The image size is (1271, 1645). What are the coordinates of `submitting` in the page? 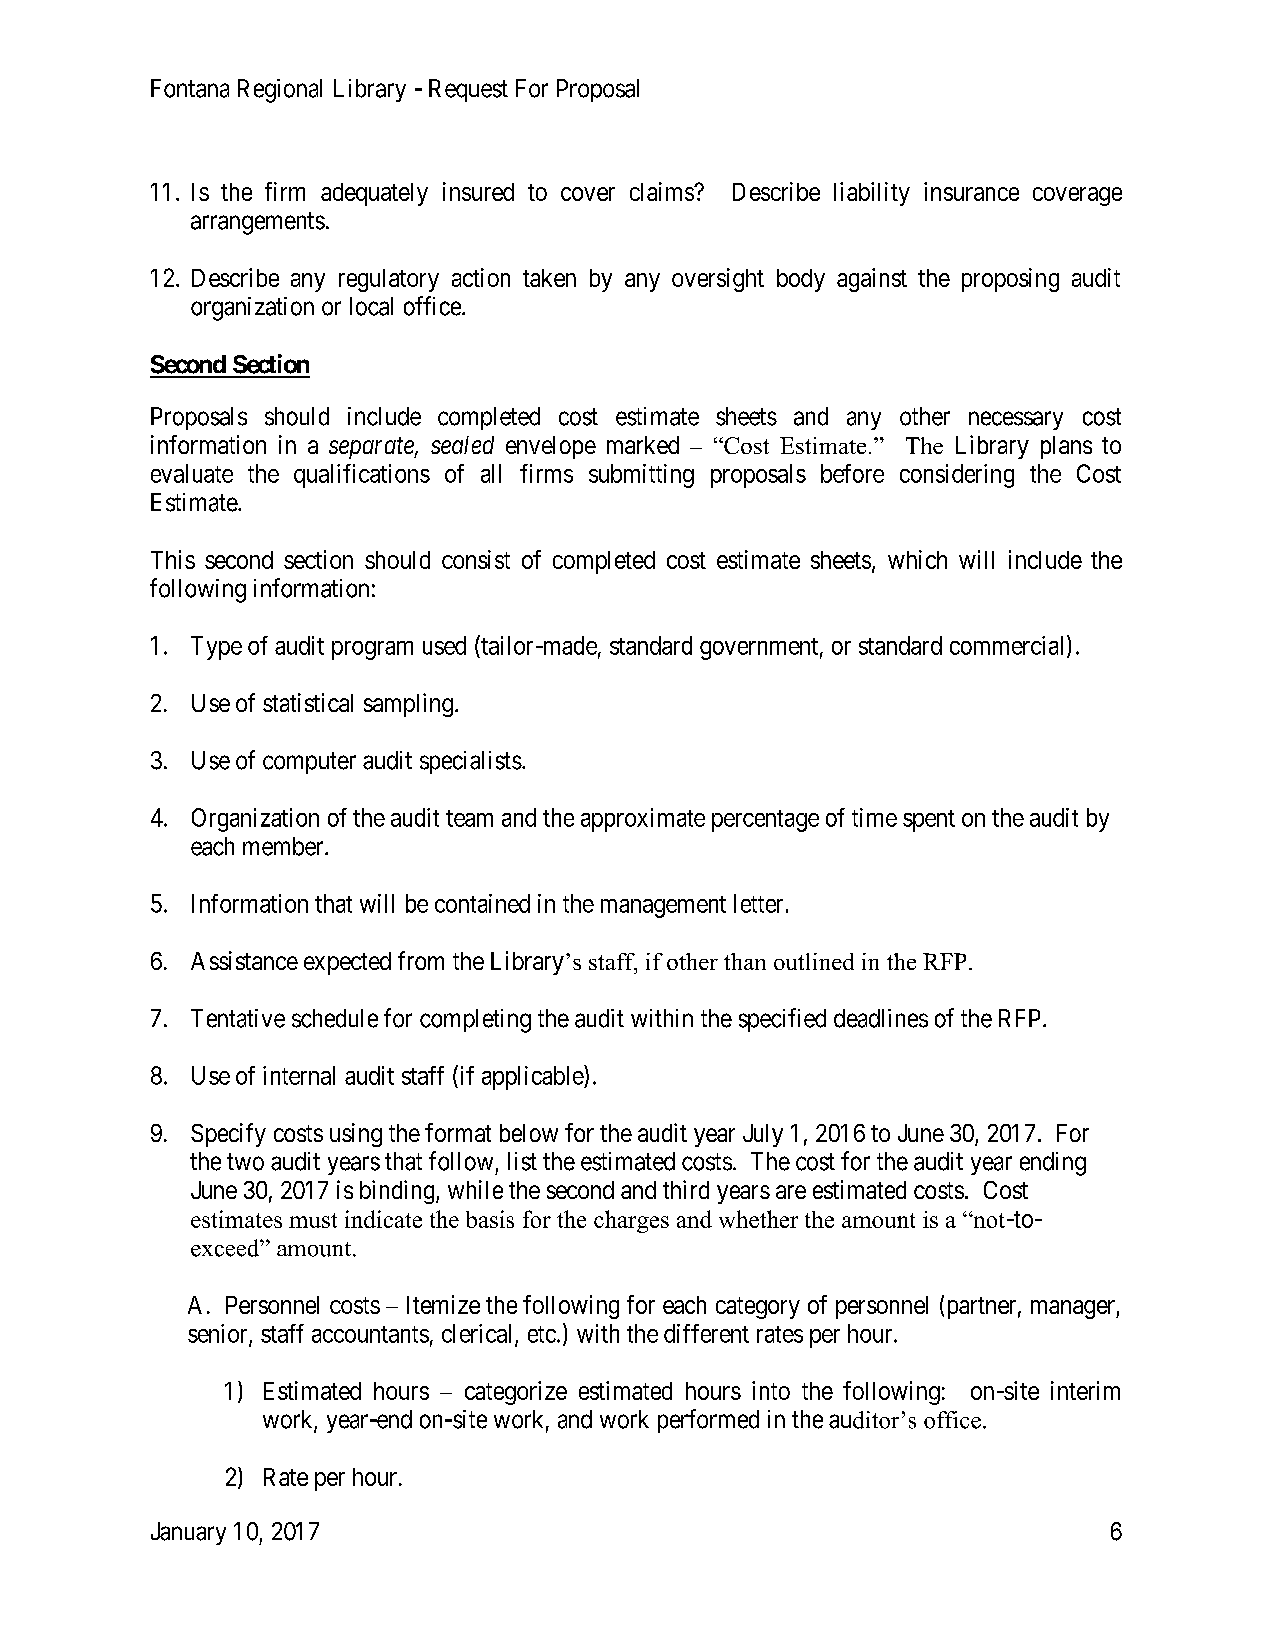 It's located at (641, 476).
